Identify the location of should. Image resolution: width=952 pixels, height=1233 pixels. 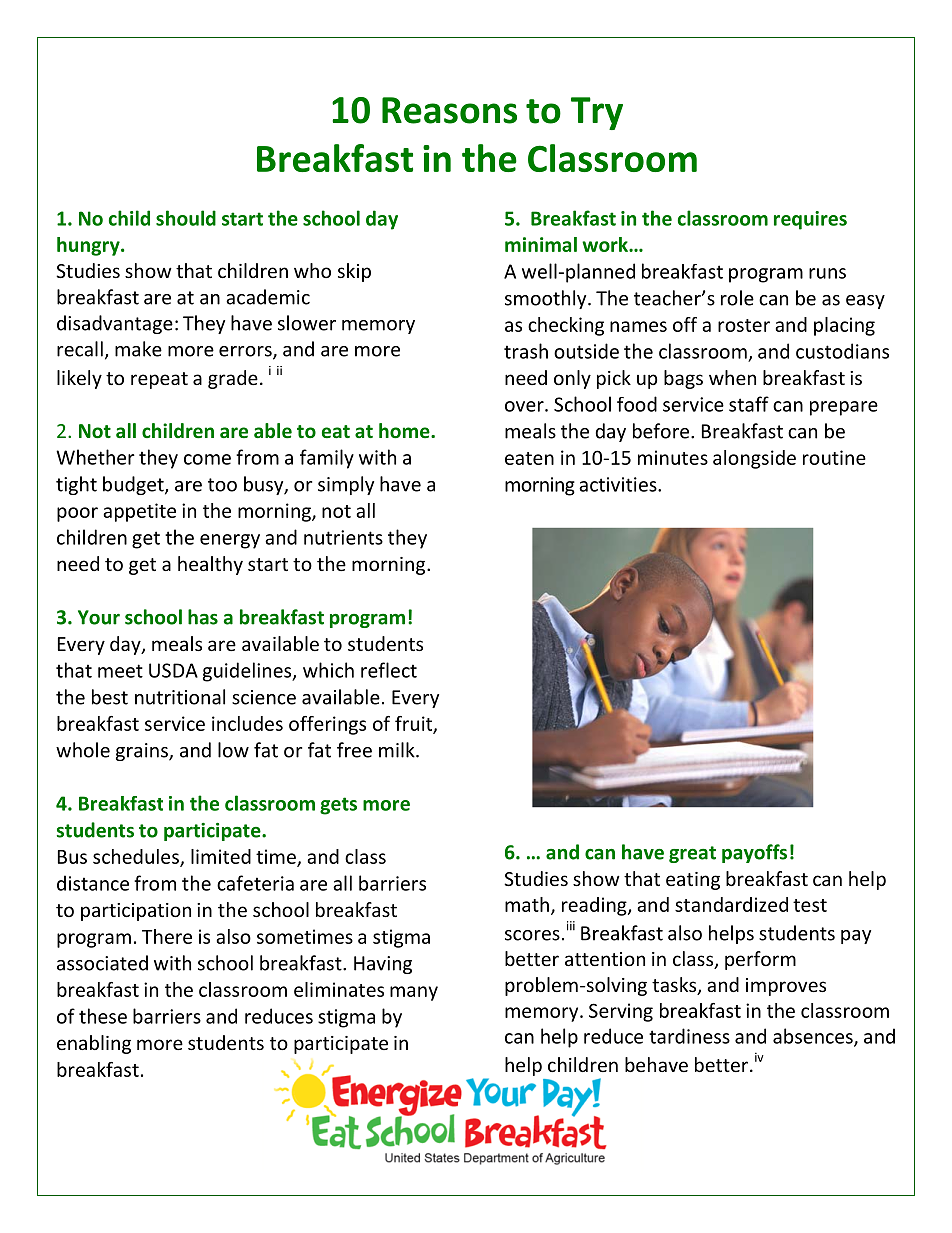
(186, 218).
